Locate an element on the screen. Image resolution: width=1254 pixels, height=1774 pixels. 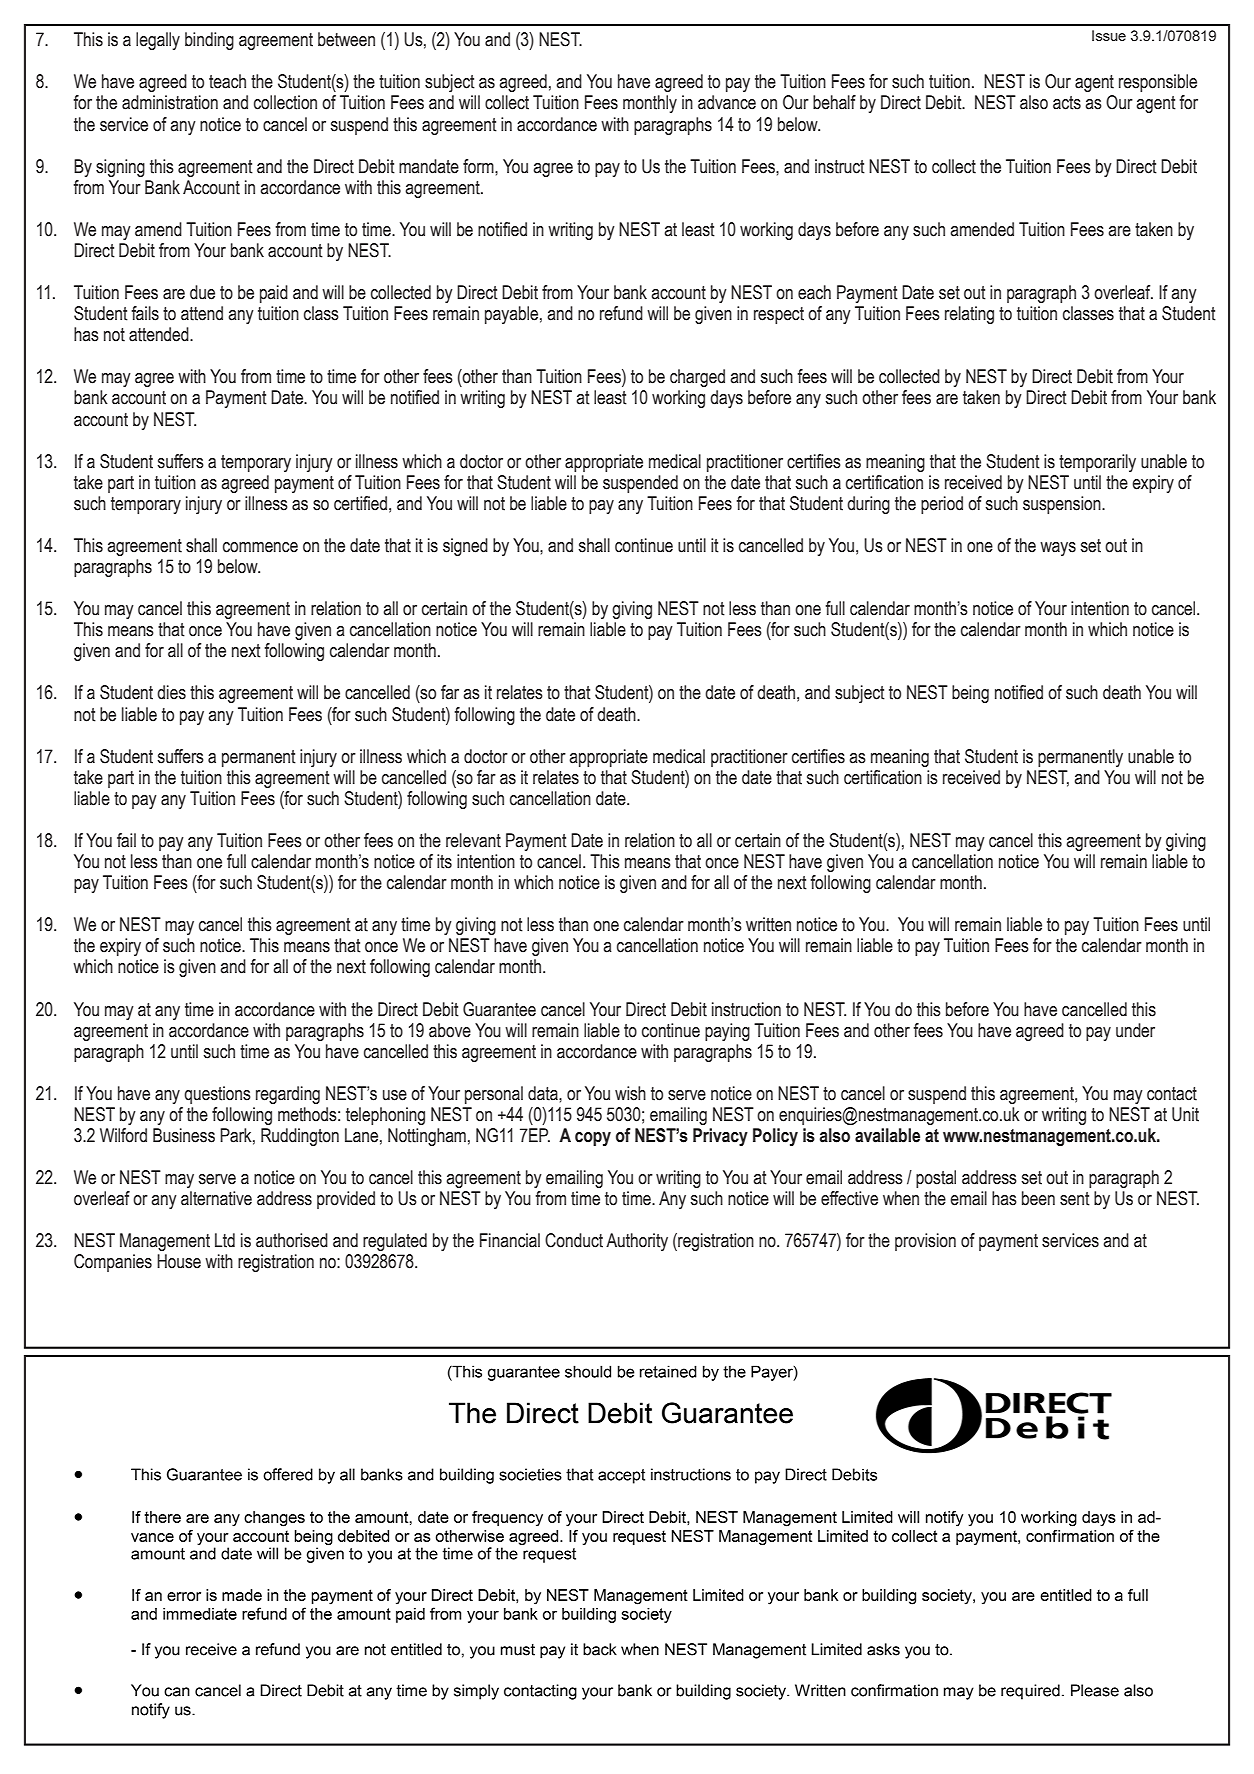
being is located at coordinates (970, 694).
